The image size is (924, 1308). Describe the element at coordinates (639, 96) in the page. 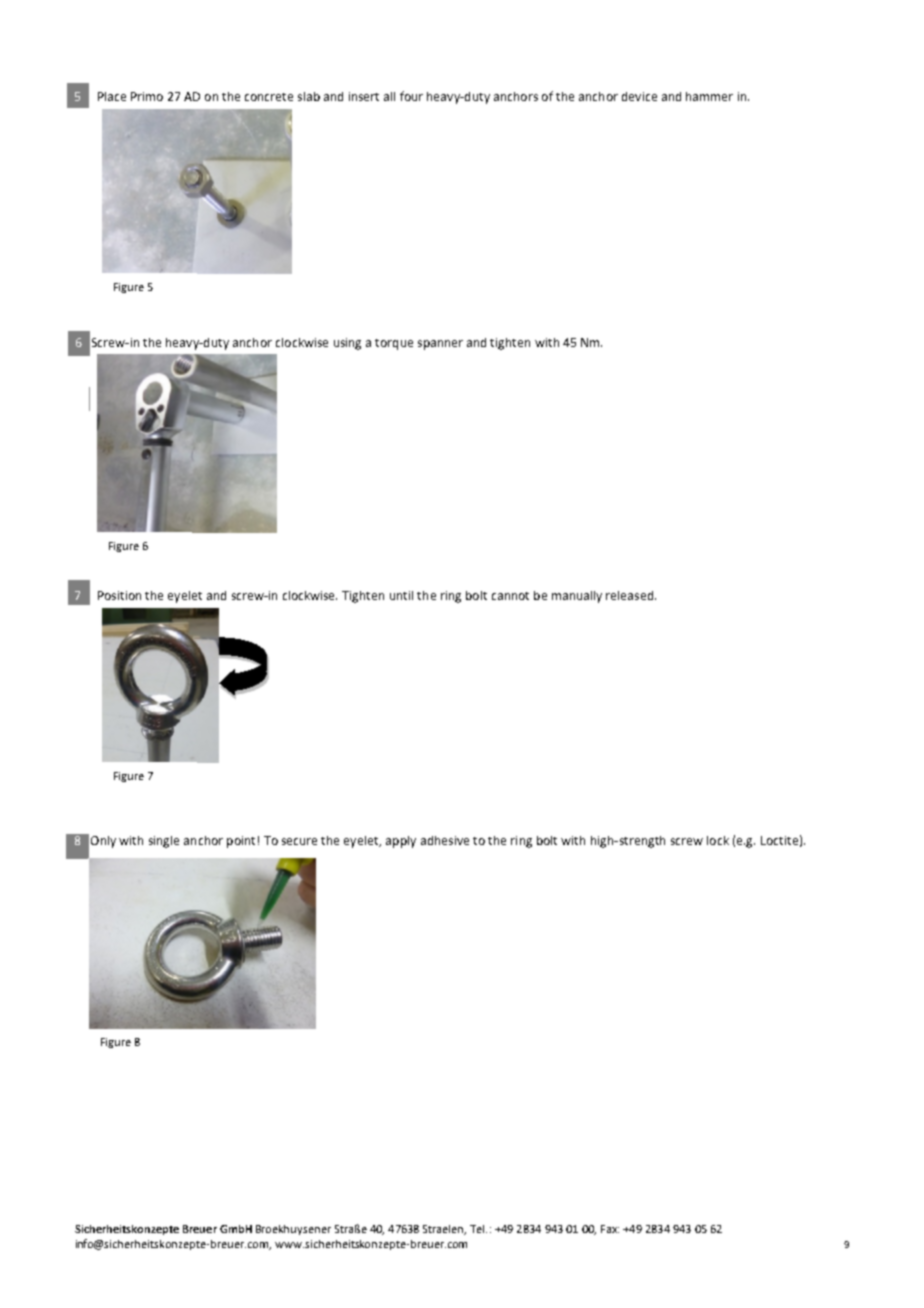

I see `device` at that location.
